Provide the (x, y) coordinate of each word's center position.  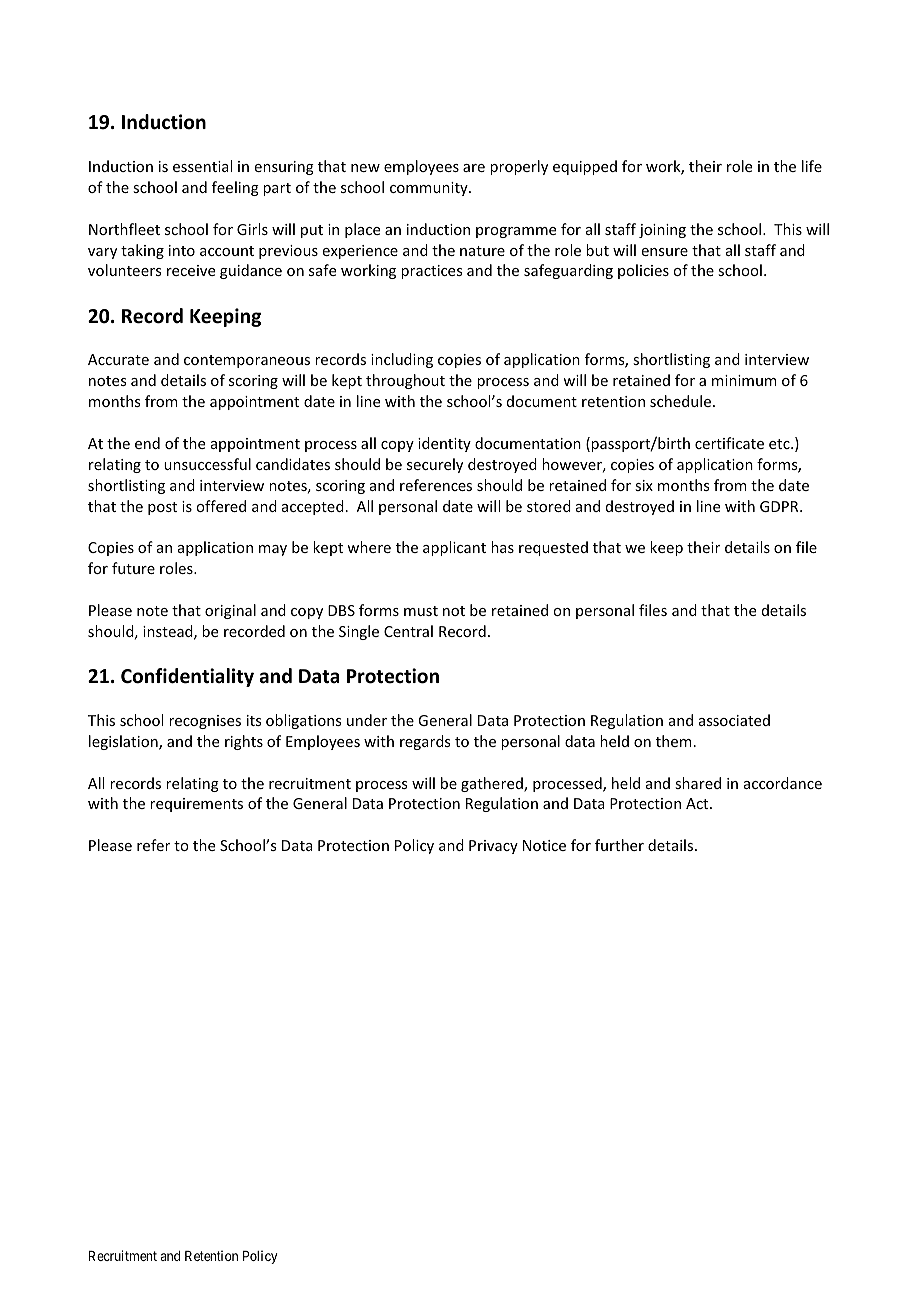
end (147, 443)
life (812, 166)
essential (202, 166)
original (230, 611)
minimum (744, 380)
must (421, 611)
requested (553, 548)
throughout (405, 381)
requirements (196, 805)
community (430, 189)
